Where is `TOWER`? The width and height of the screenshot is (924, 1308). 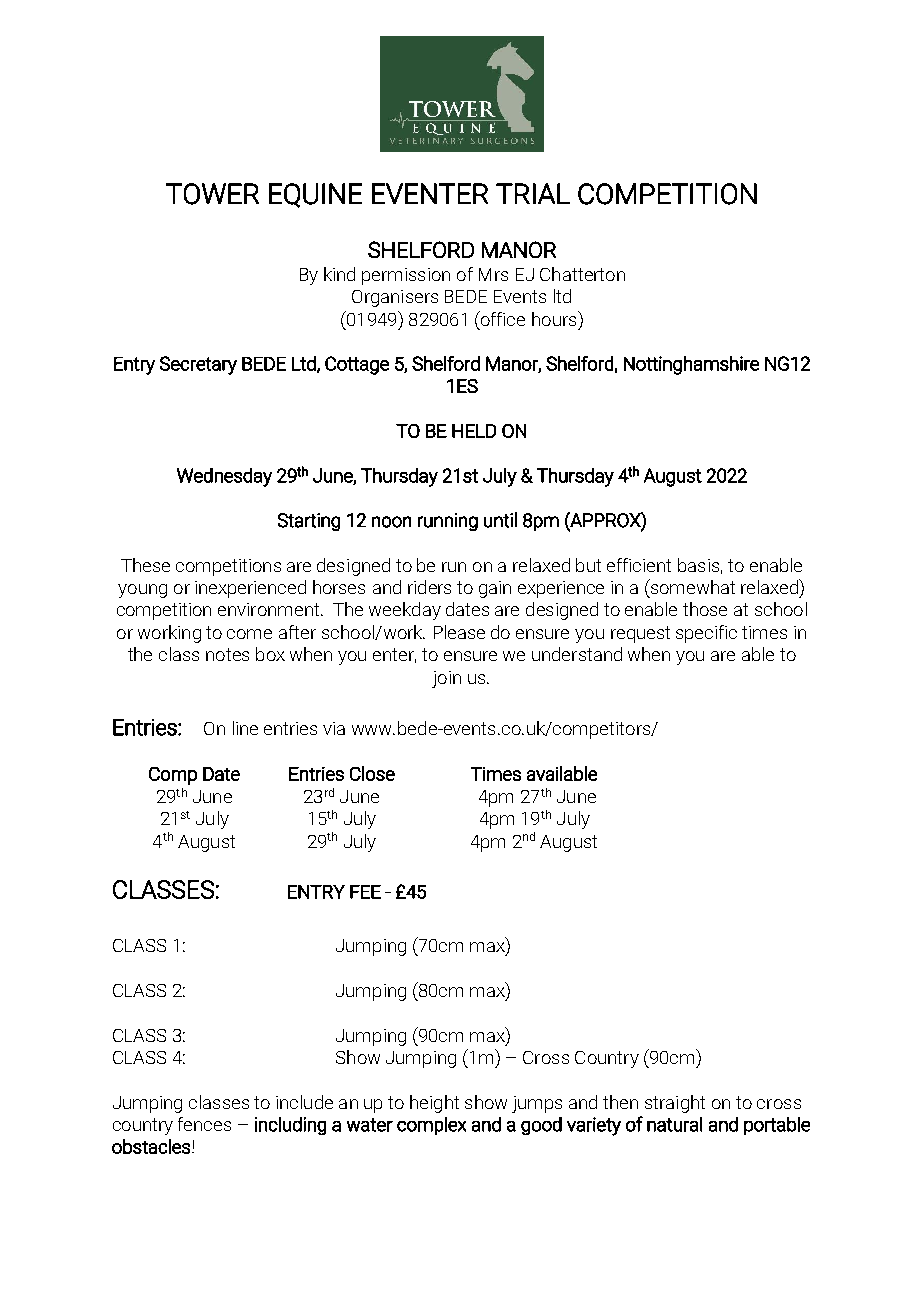 TOWER is located at coordinates (212, 194).
